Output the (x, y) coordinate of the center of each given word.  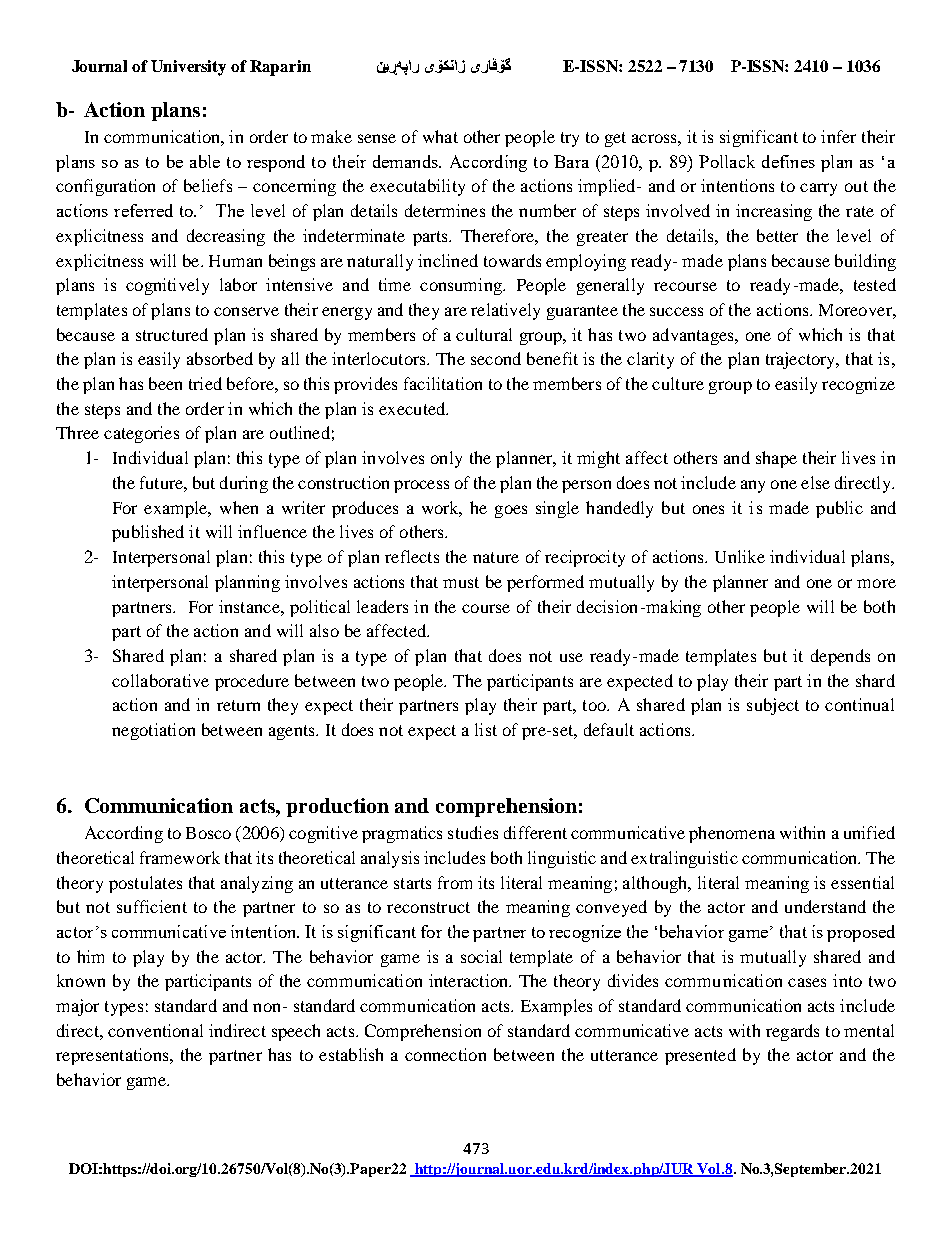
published (148, 533)
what (440, 136)
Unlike (740, 556)
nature (496, 557)
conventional (155, 1030)
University (188, 68)
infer (838, 136)
